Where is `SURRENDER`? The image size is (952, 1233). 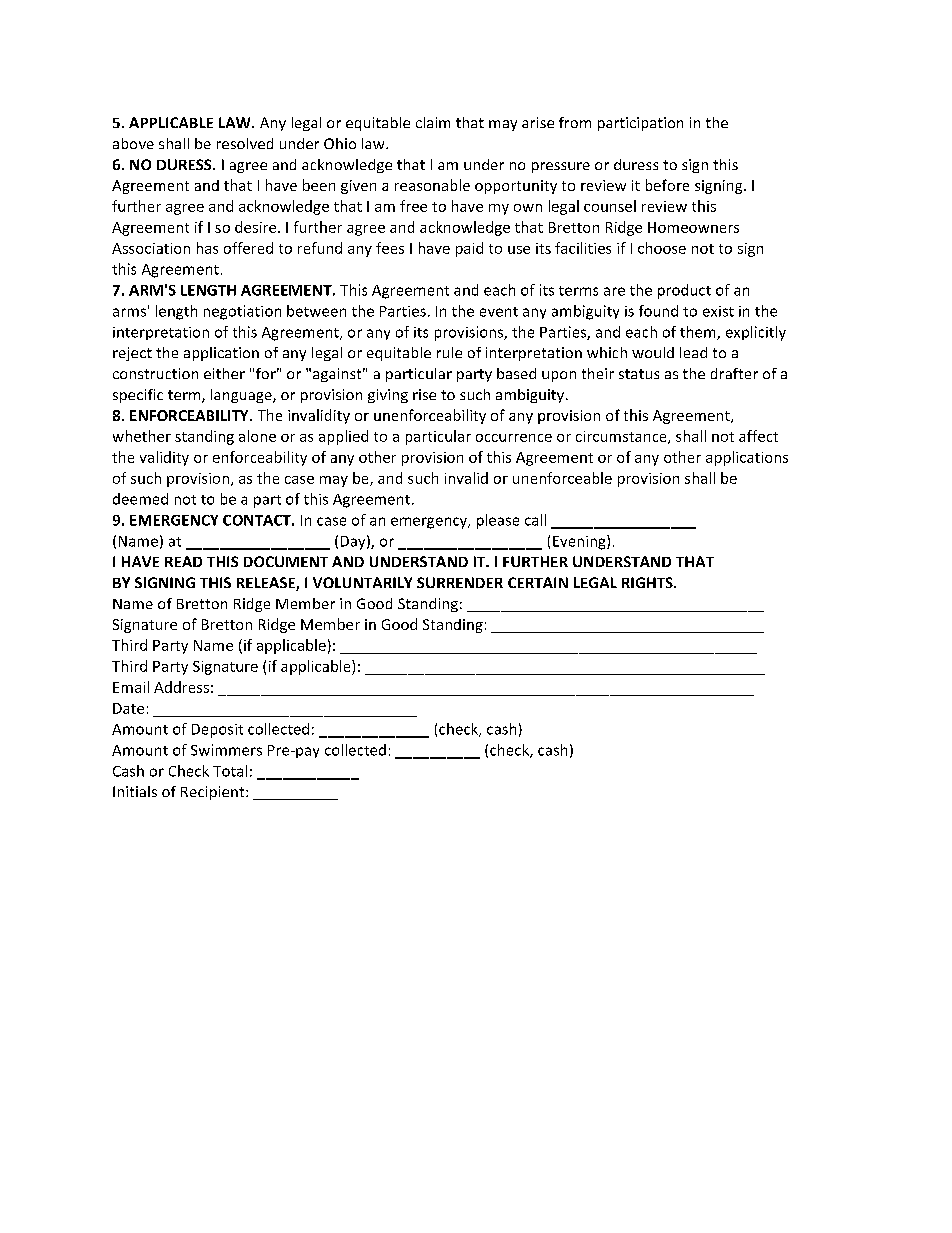
SURRENDER is located at coordinates (460, 582).
